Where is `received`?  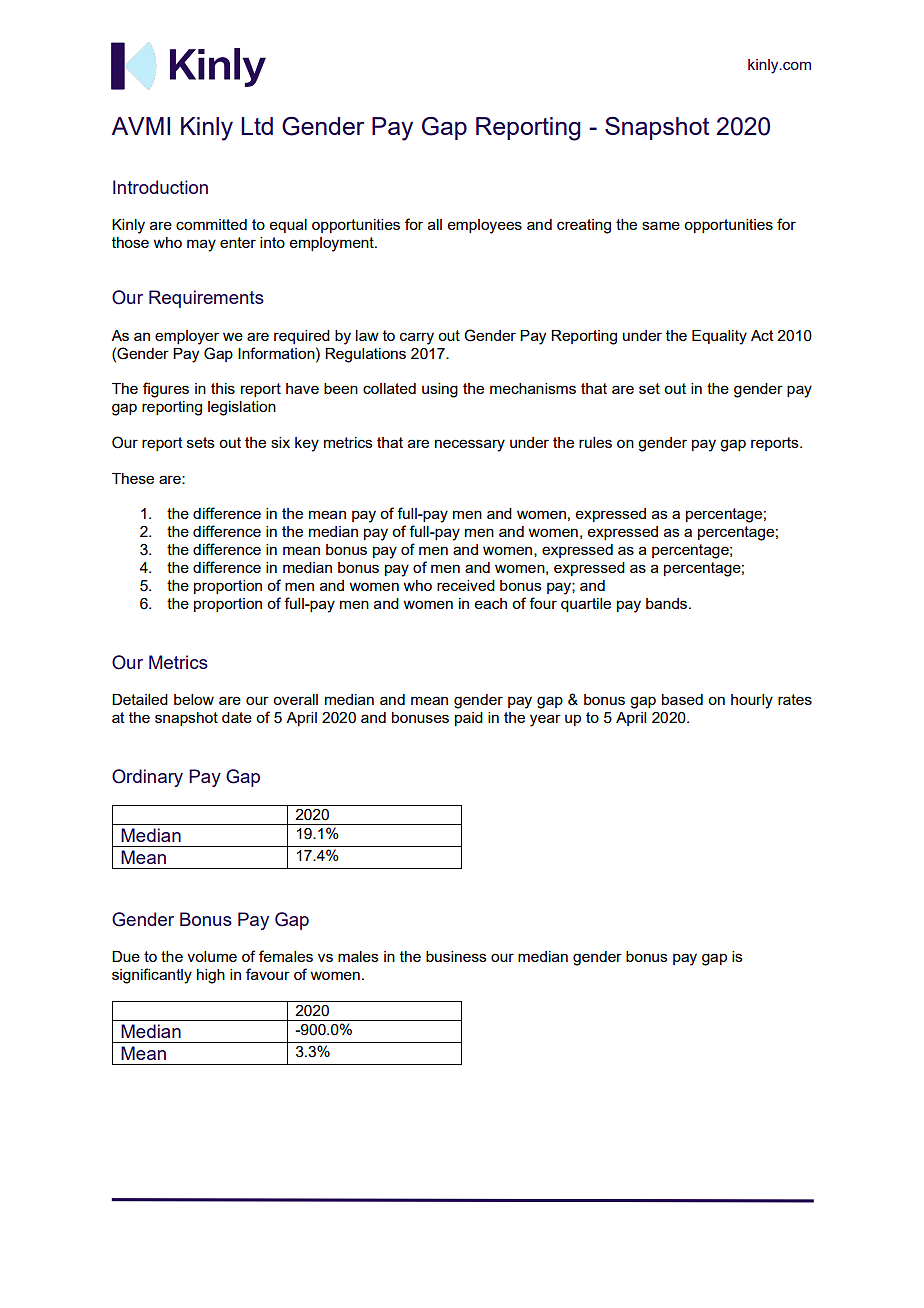 received is located at coordinates (466, 585).
